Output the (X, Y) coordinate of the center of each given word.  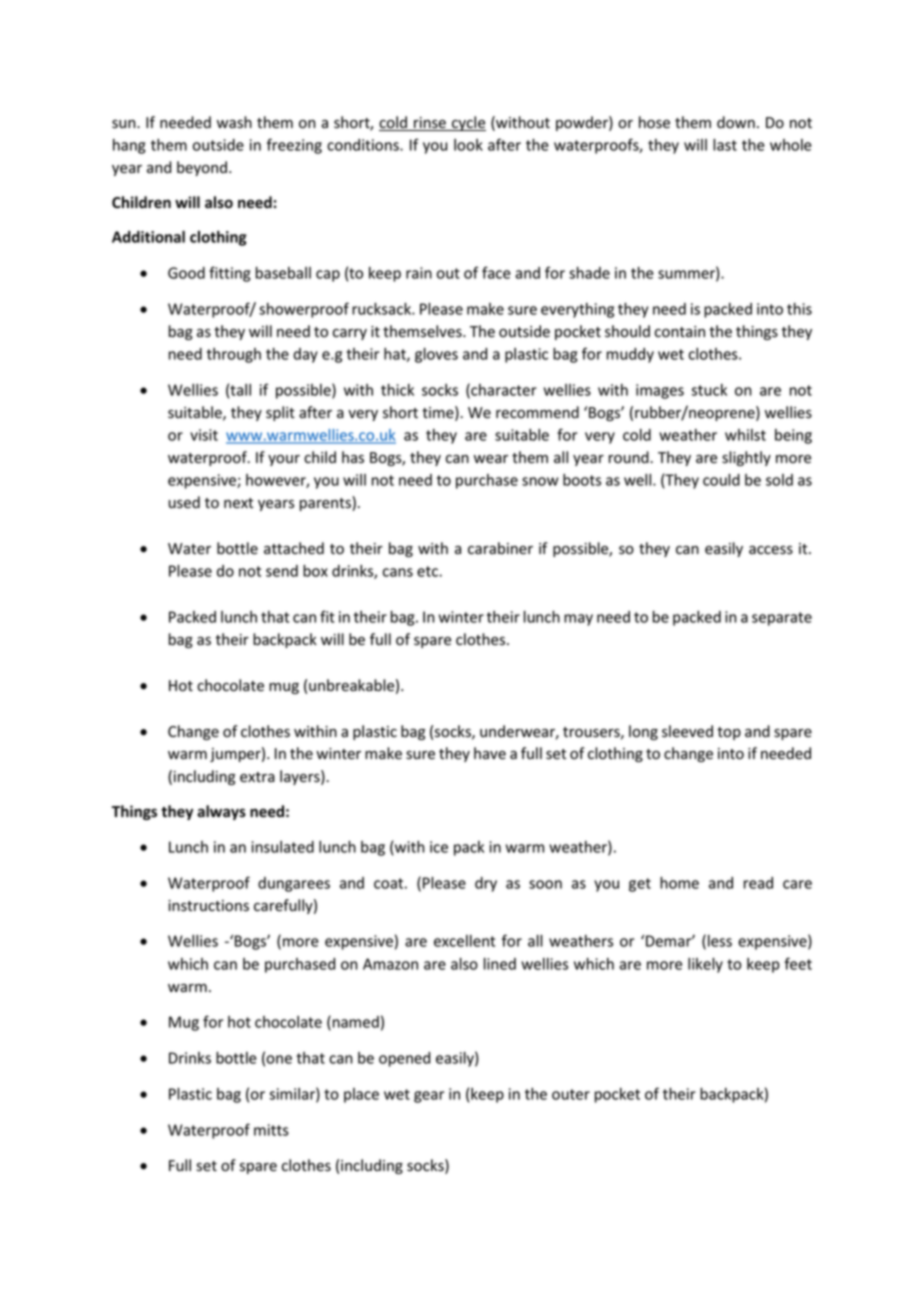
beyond (202, 168)
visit (204, 435)
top (729, 733)
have (490, 753)
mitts (271, 1130)
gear (429, 1097)
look (468, 145)
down (736, 122)
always (221, 812)
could (721, 480)
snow (540, 481)
